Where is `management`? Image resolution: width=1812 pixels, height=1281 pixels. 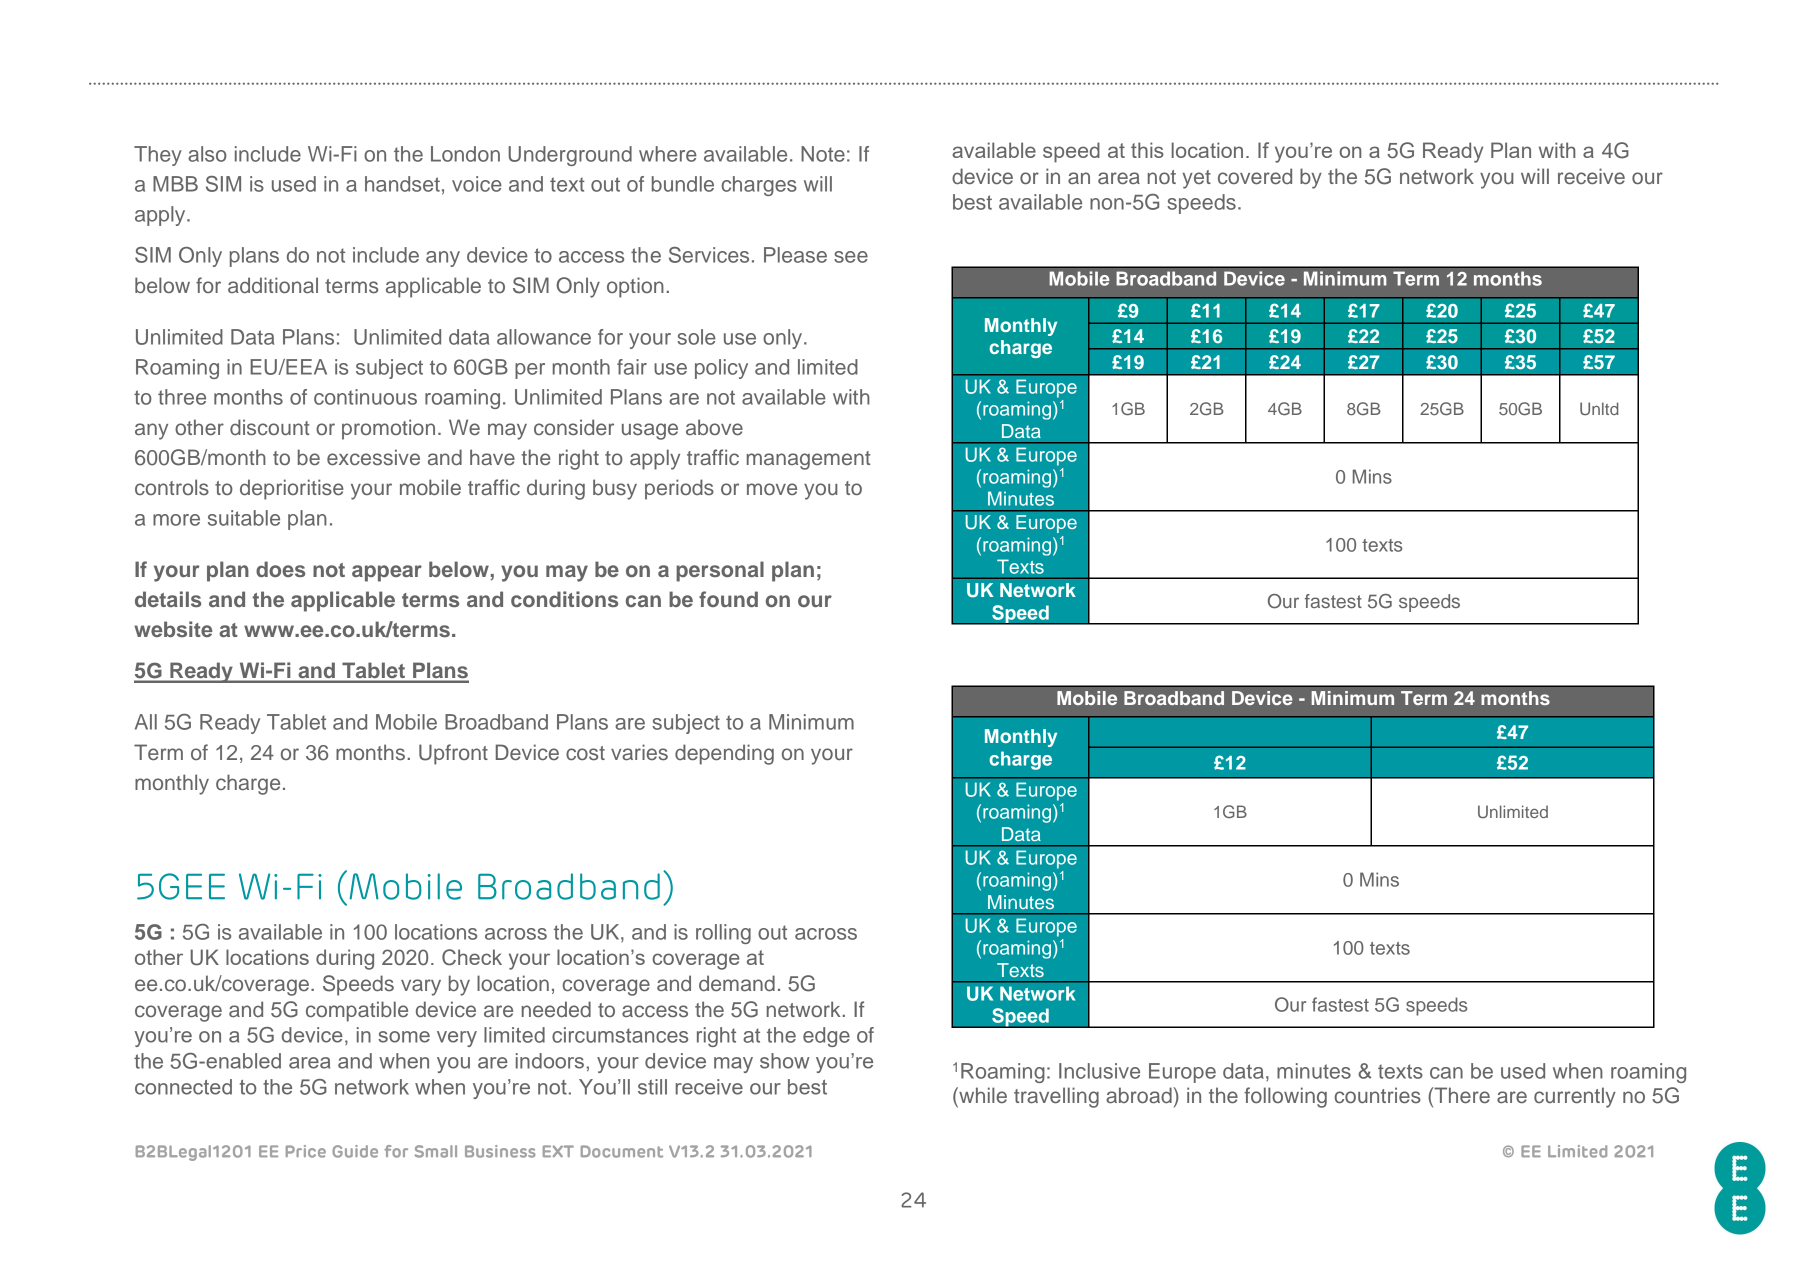
management is located at coordinates (808, 460).
